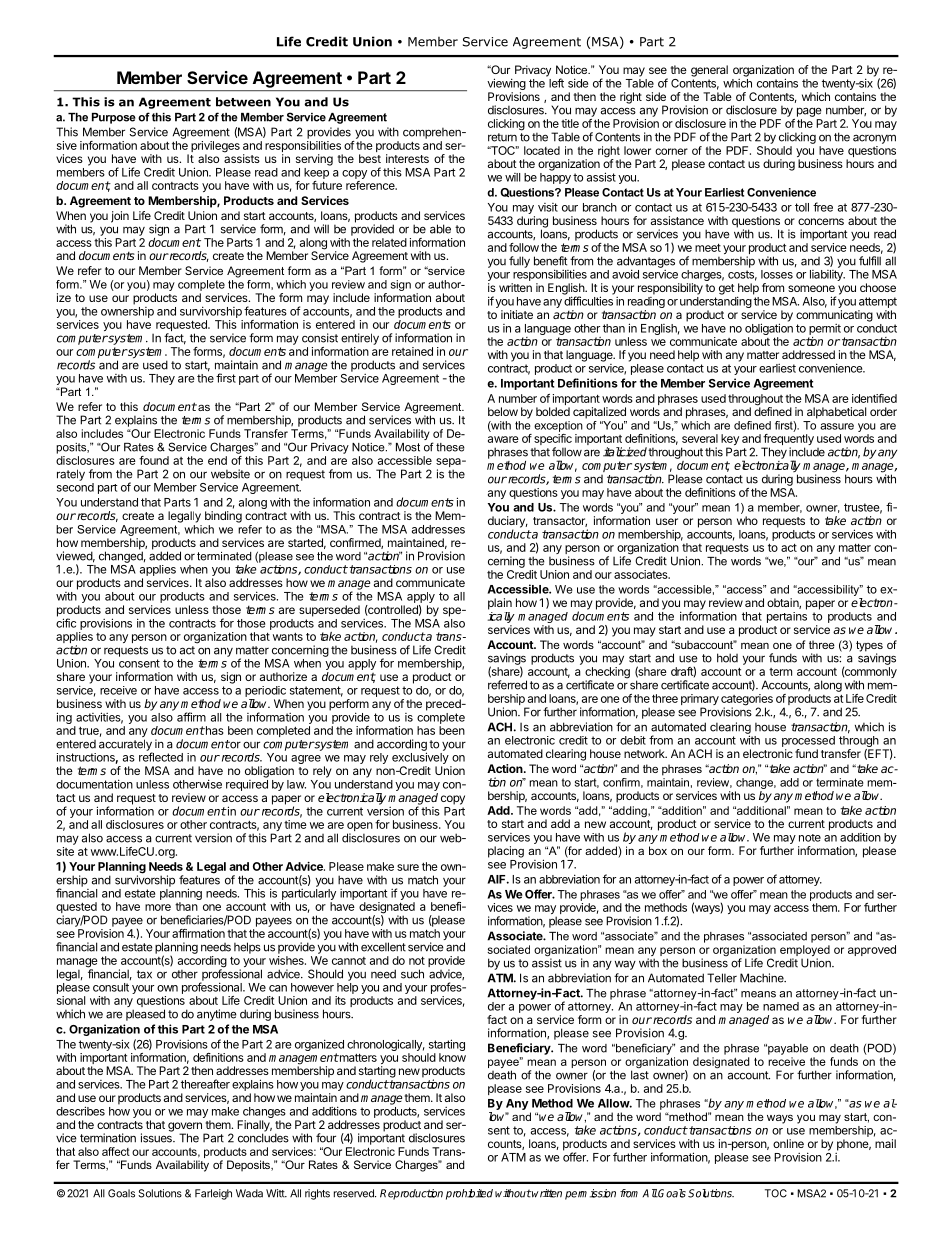 The height and width of the screenshot is (1233, 952). Describe the element at coordinates (607, 674) in the screenshot. I see `checking` at that location.
